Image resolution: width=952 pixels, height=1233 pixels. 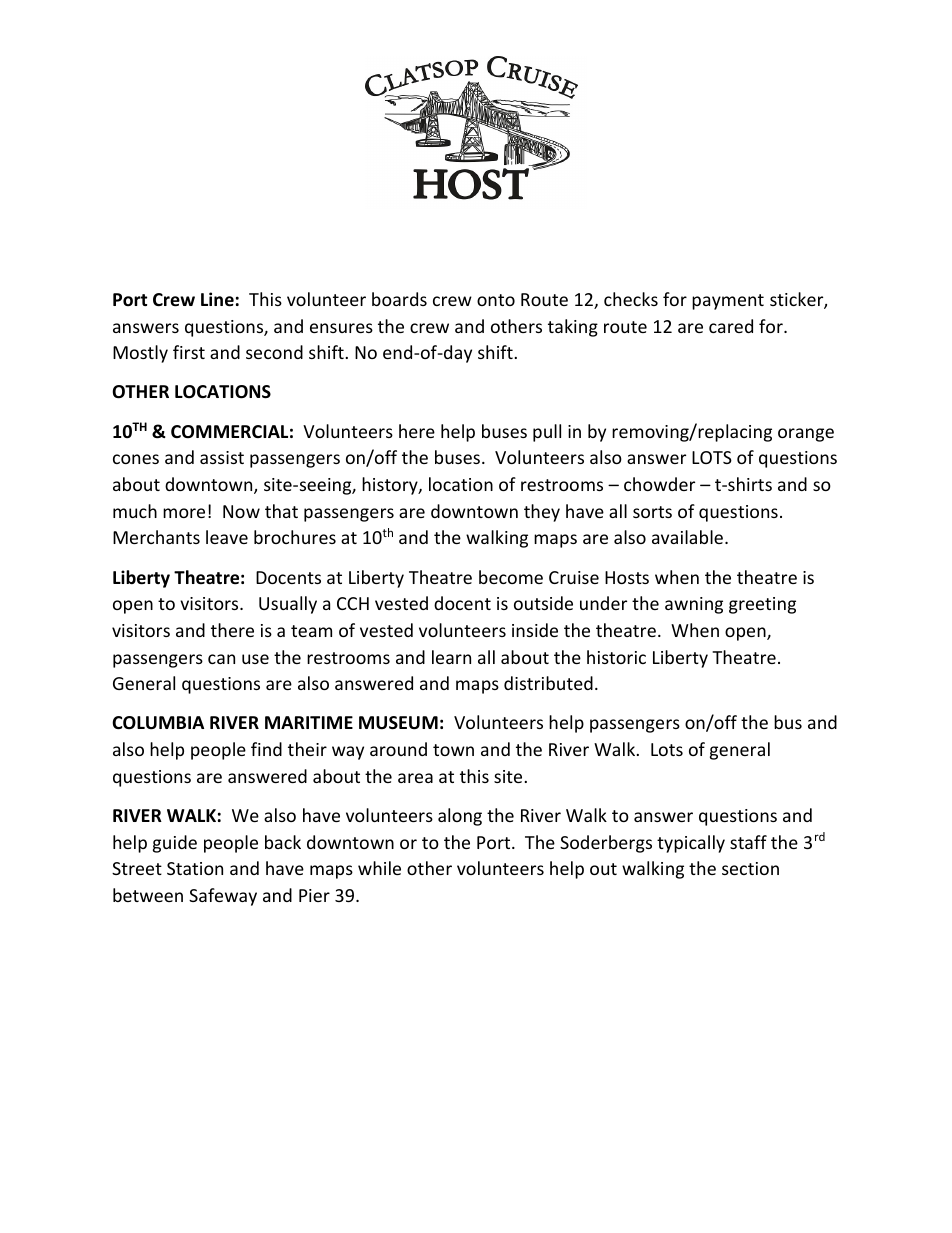 I want to click on historic, so click(x=616, y=657).
